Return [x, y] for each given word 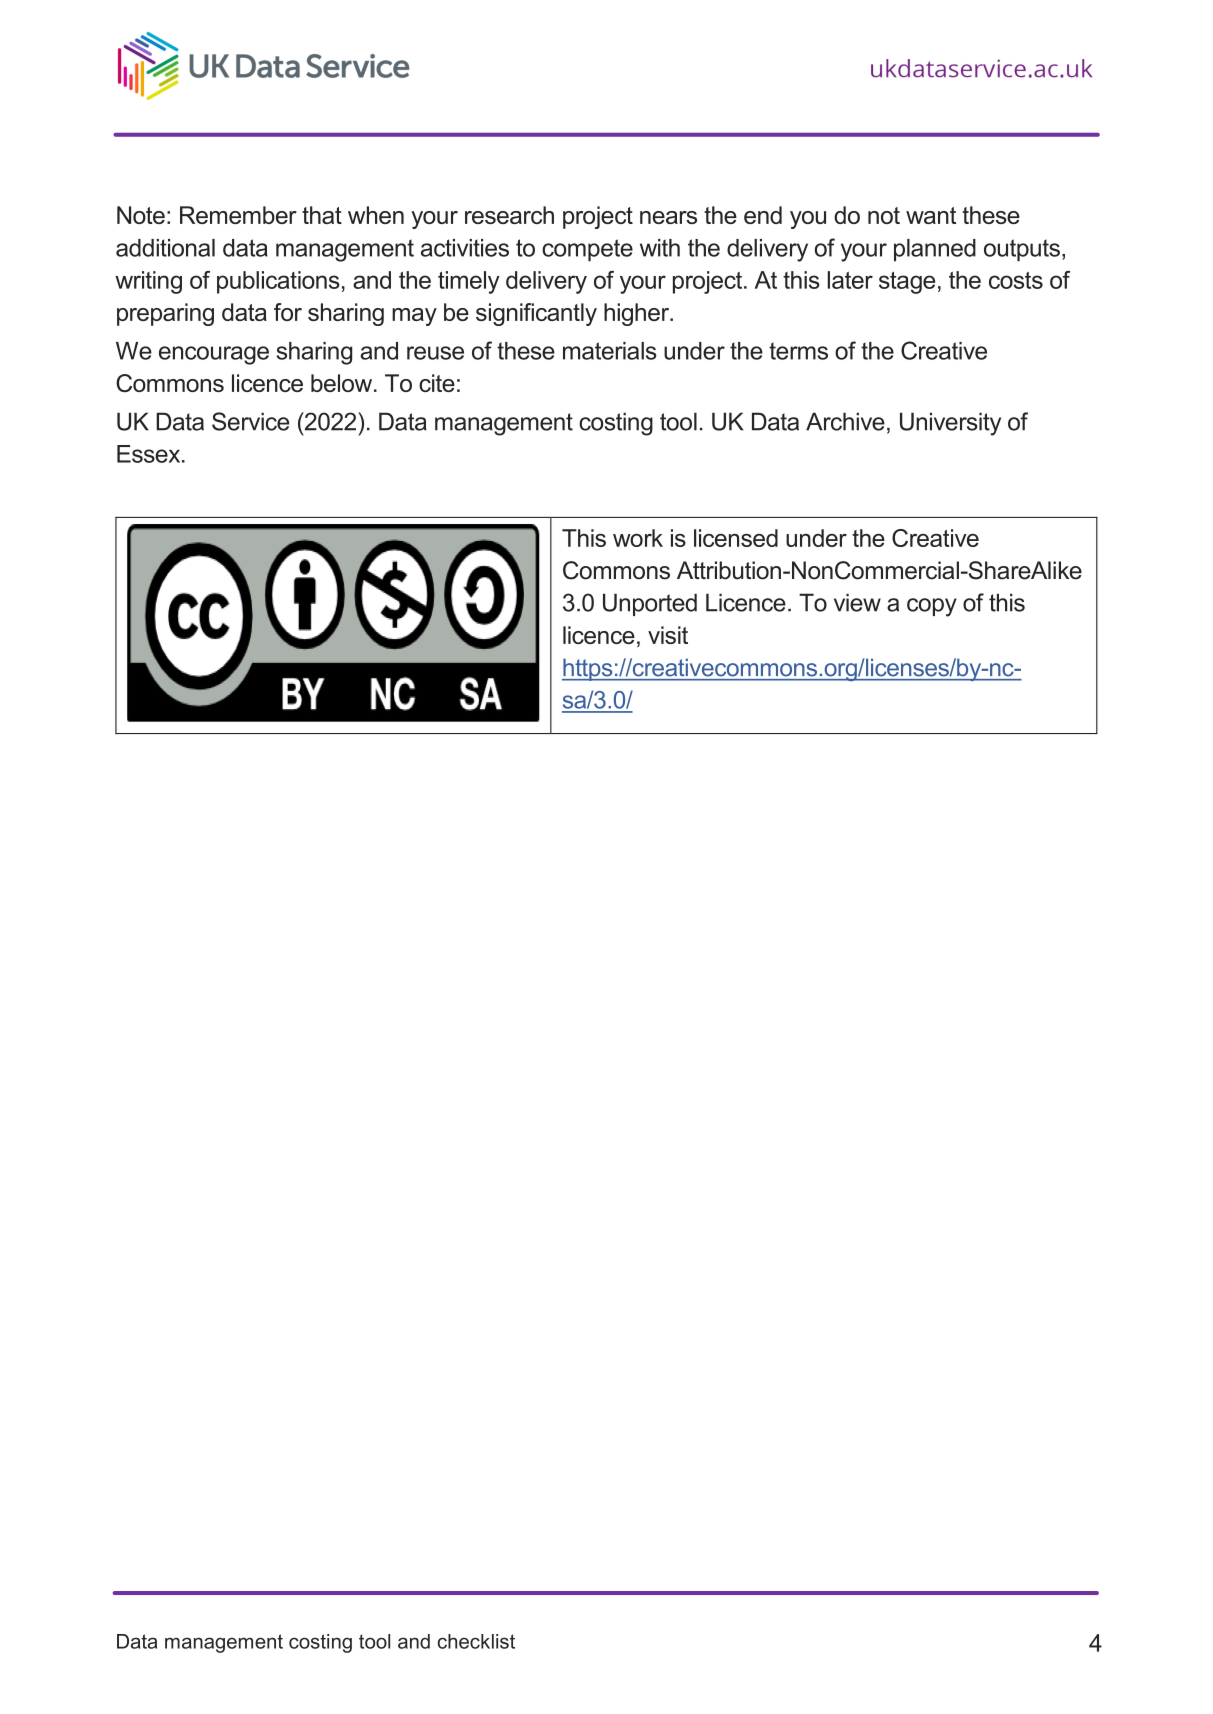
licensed [736, 538]
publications [278, 282]
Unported [650, 604]
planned [935, 250]
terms [798, 351]
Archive [845, 421]
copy [932, 607]
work [638, 538]
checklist [476, 1641]
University [950, 424]
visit [668, 635]
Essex [150, 454]
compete [587, 250]
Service [250, 421]
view [857, 602]
